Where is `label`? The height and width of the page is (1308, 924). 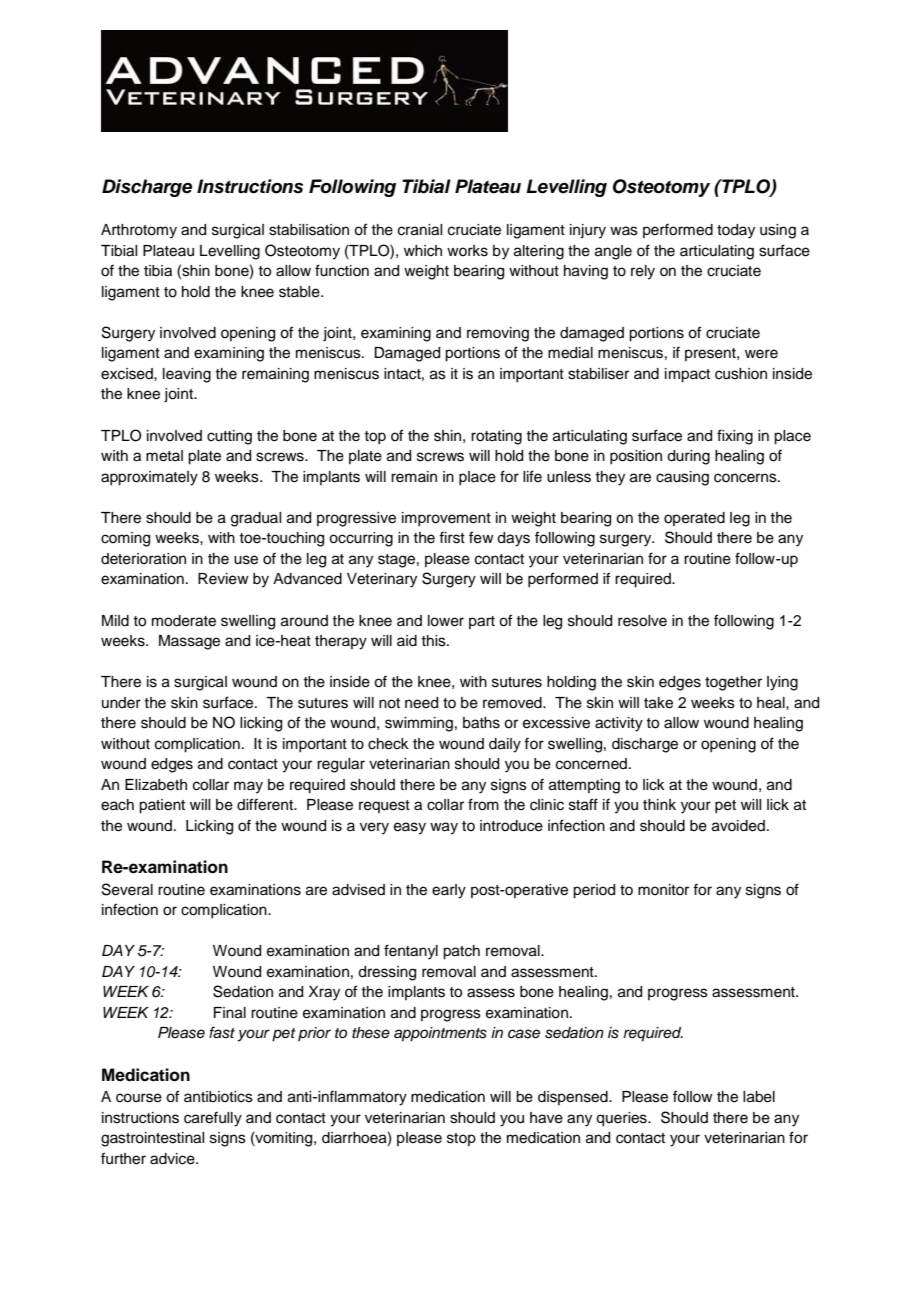 label is located at coordinates (759, 1097).
